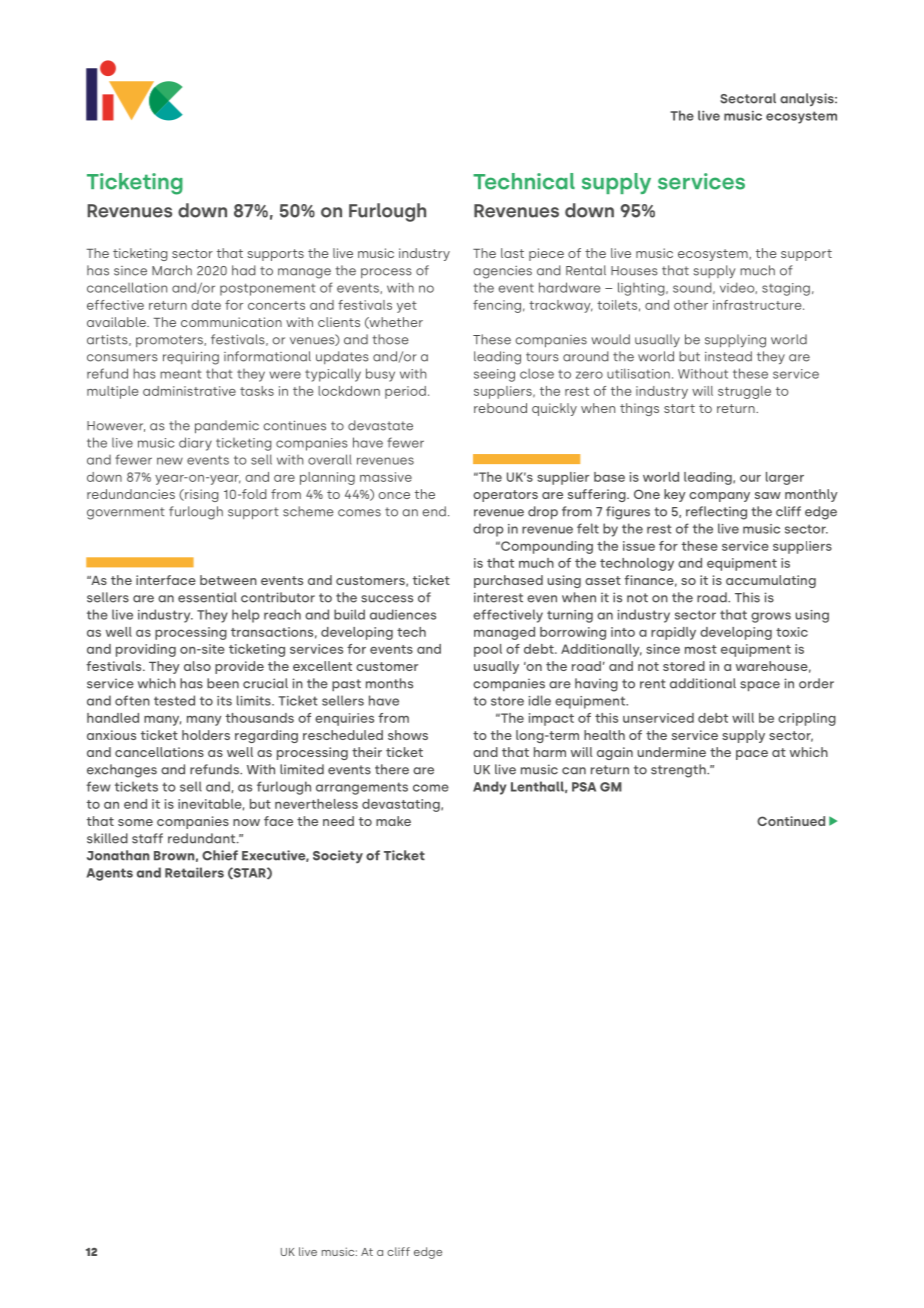  What do you see at coordinates (508, 581) in the image?
I see `purchased` at bounding box center [508, 581].
